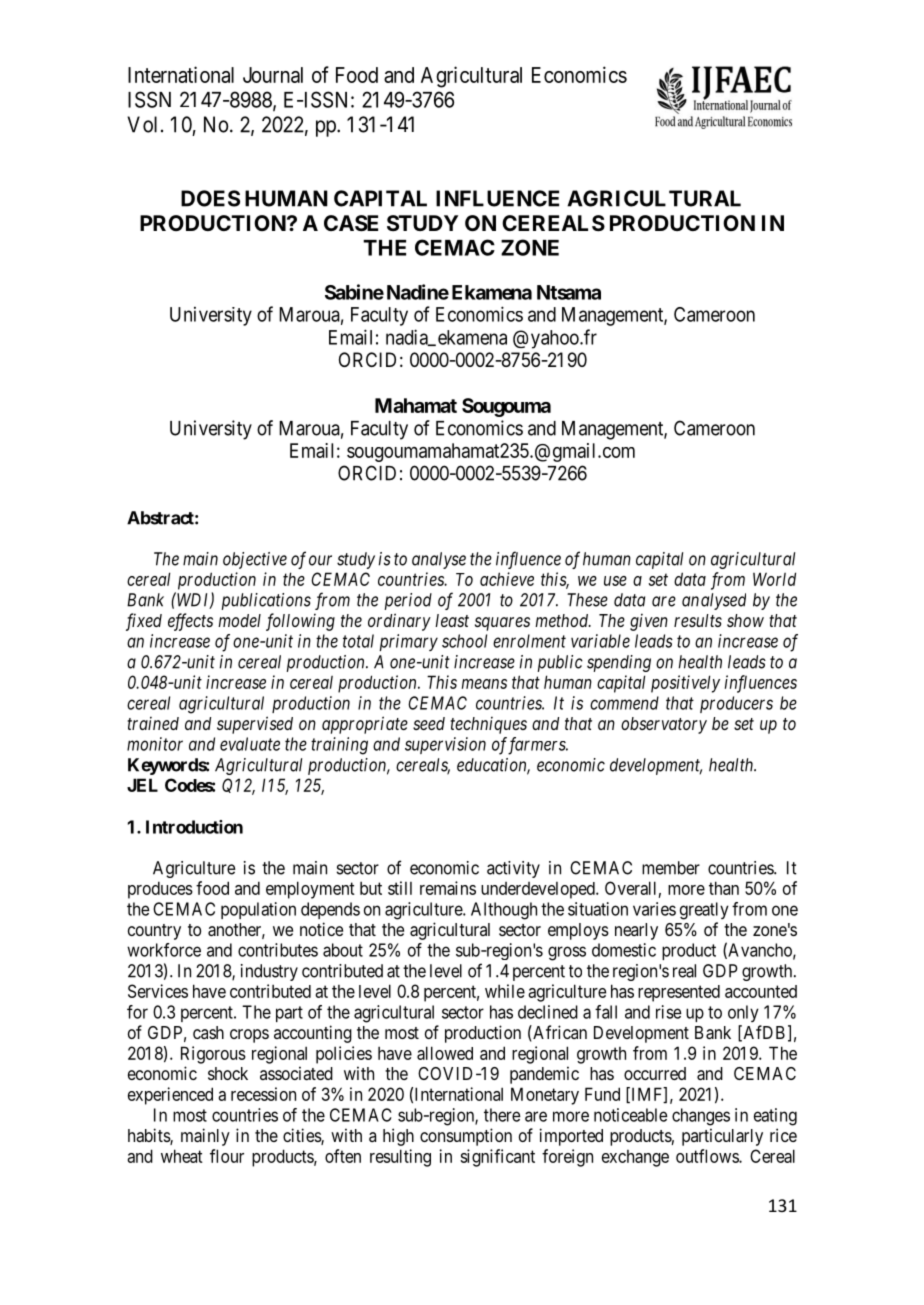 This page has height=1305, width=924. I want to click on CASE, so click(351, 223).
